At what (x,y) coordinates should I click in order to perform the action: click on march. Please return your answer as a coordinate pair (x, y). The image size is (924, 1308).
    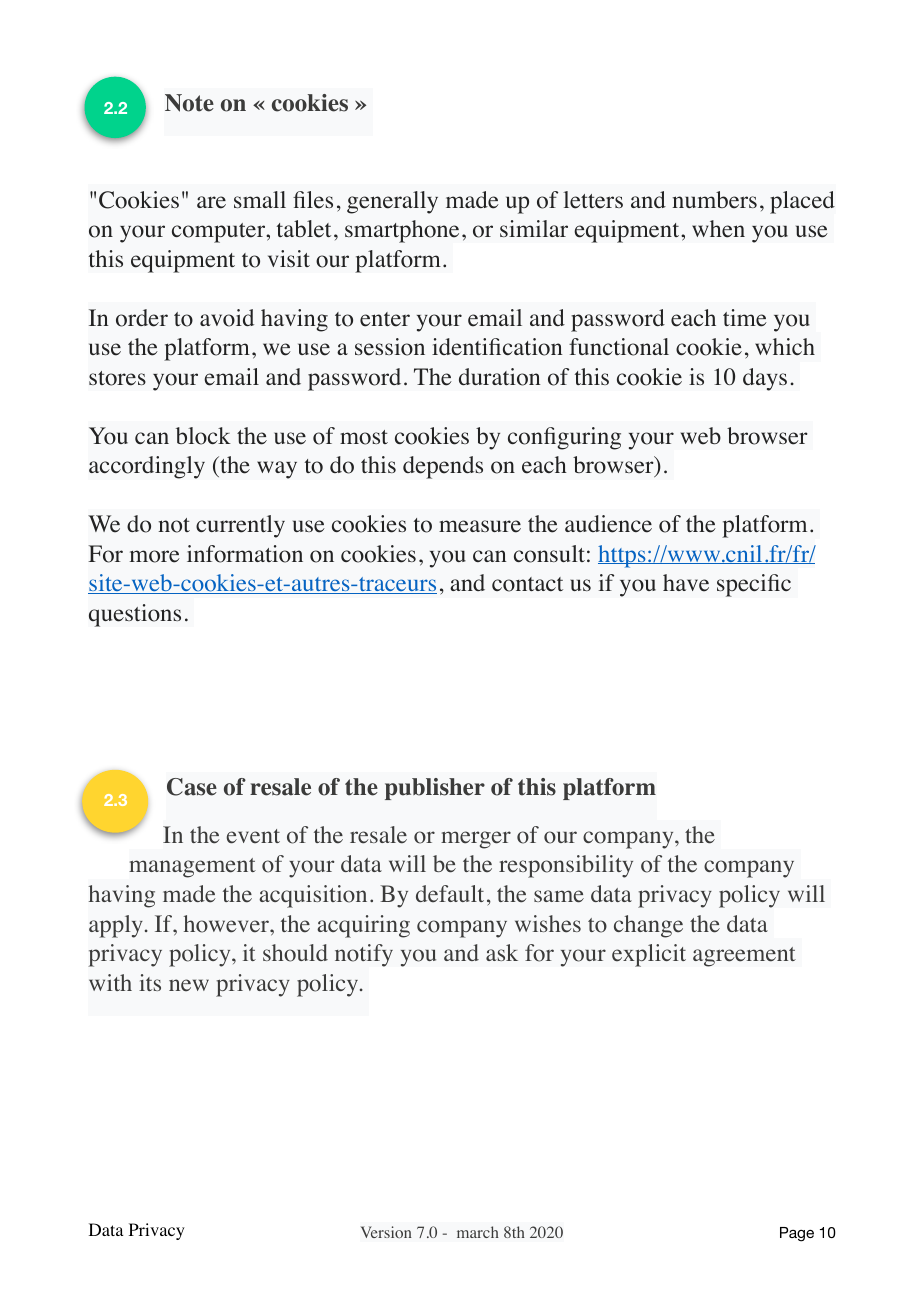
    Looking at the image, I should click on (478, 1232).
